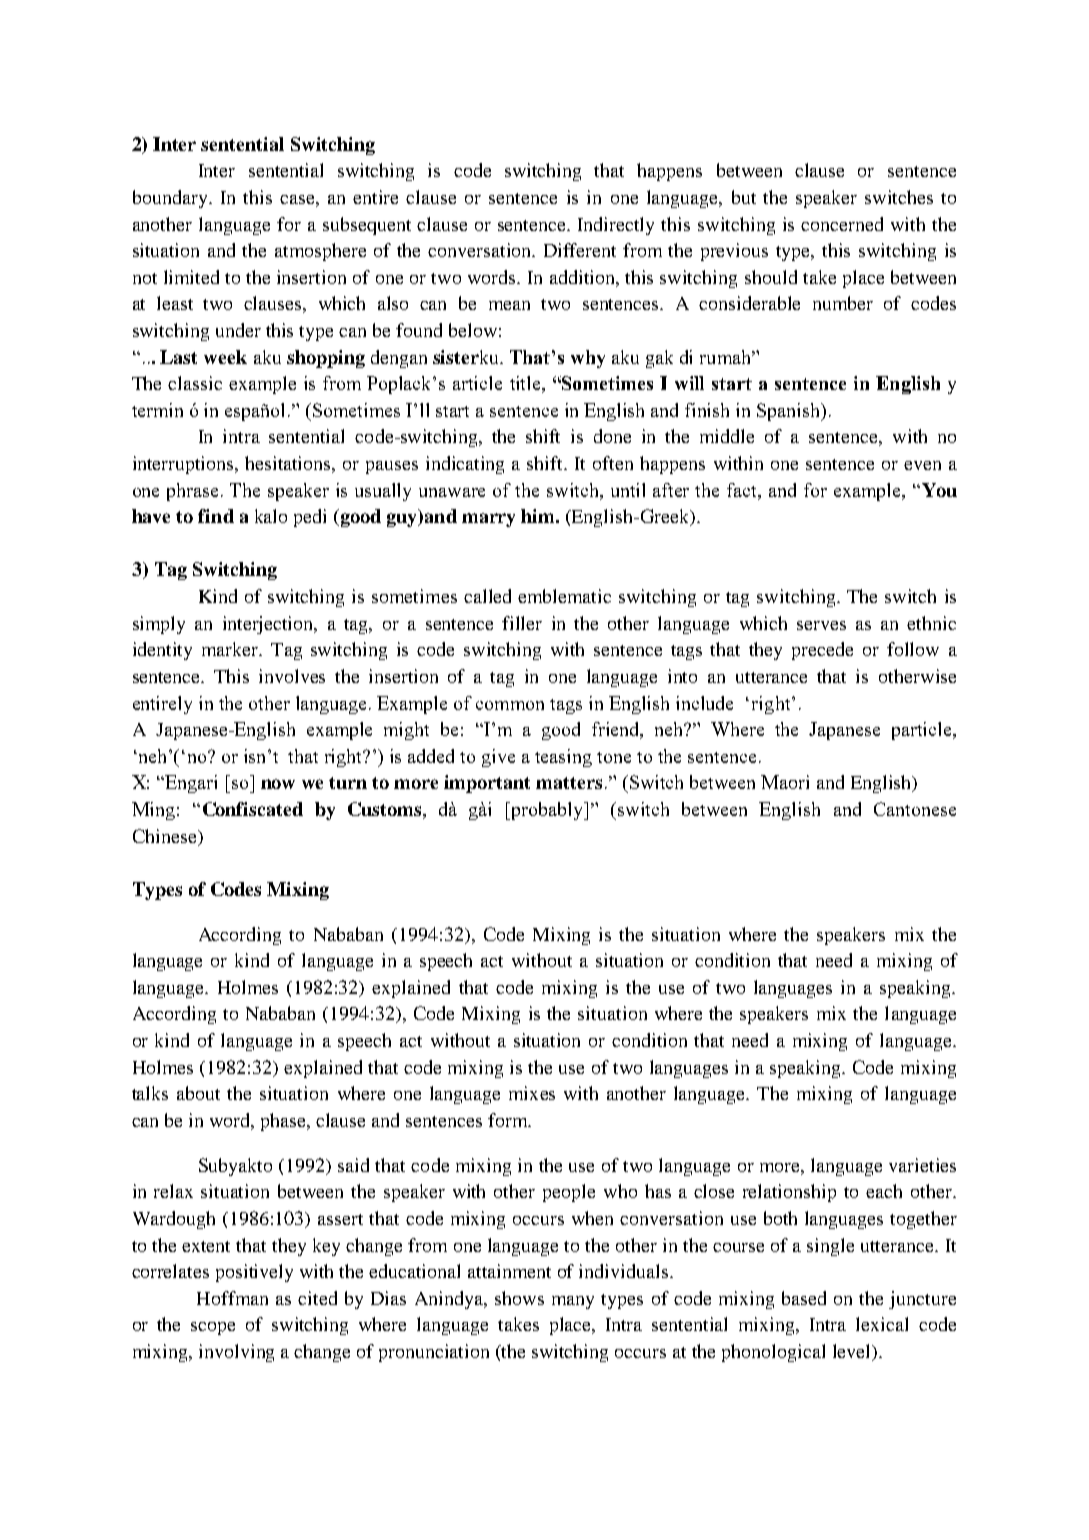 The height and width of the image is (1540, 1089). Describe the element at coordinates (271, 516) in the image. I see `kalo` at that location.
